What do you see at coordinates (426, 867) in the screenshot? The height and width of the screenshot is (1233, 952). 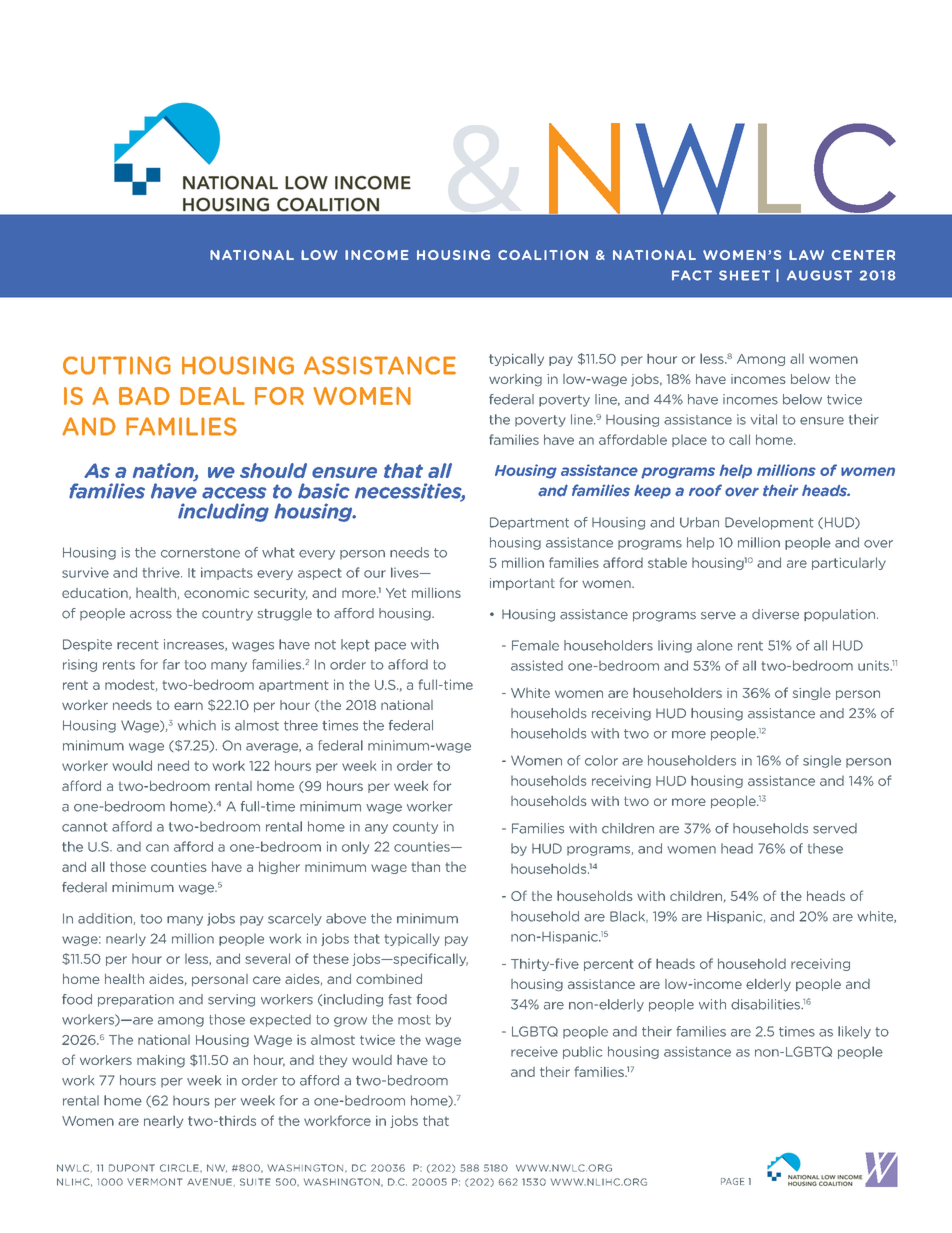 I see `than` at bounding box center [426, 867].
